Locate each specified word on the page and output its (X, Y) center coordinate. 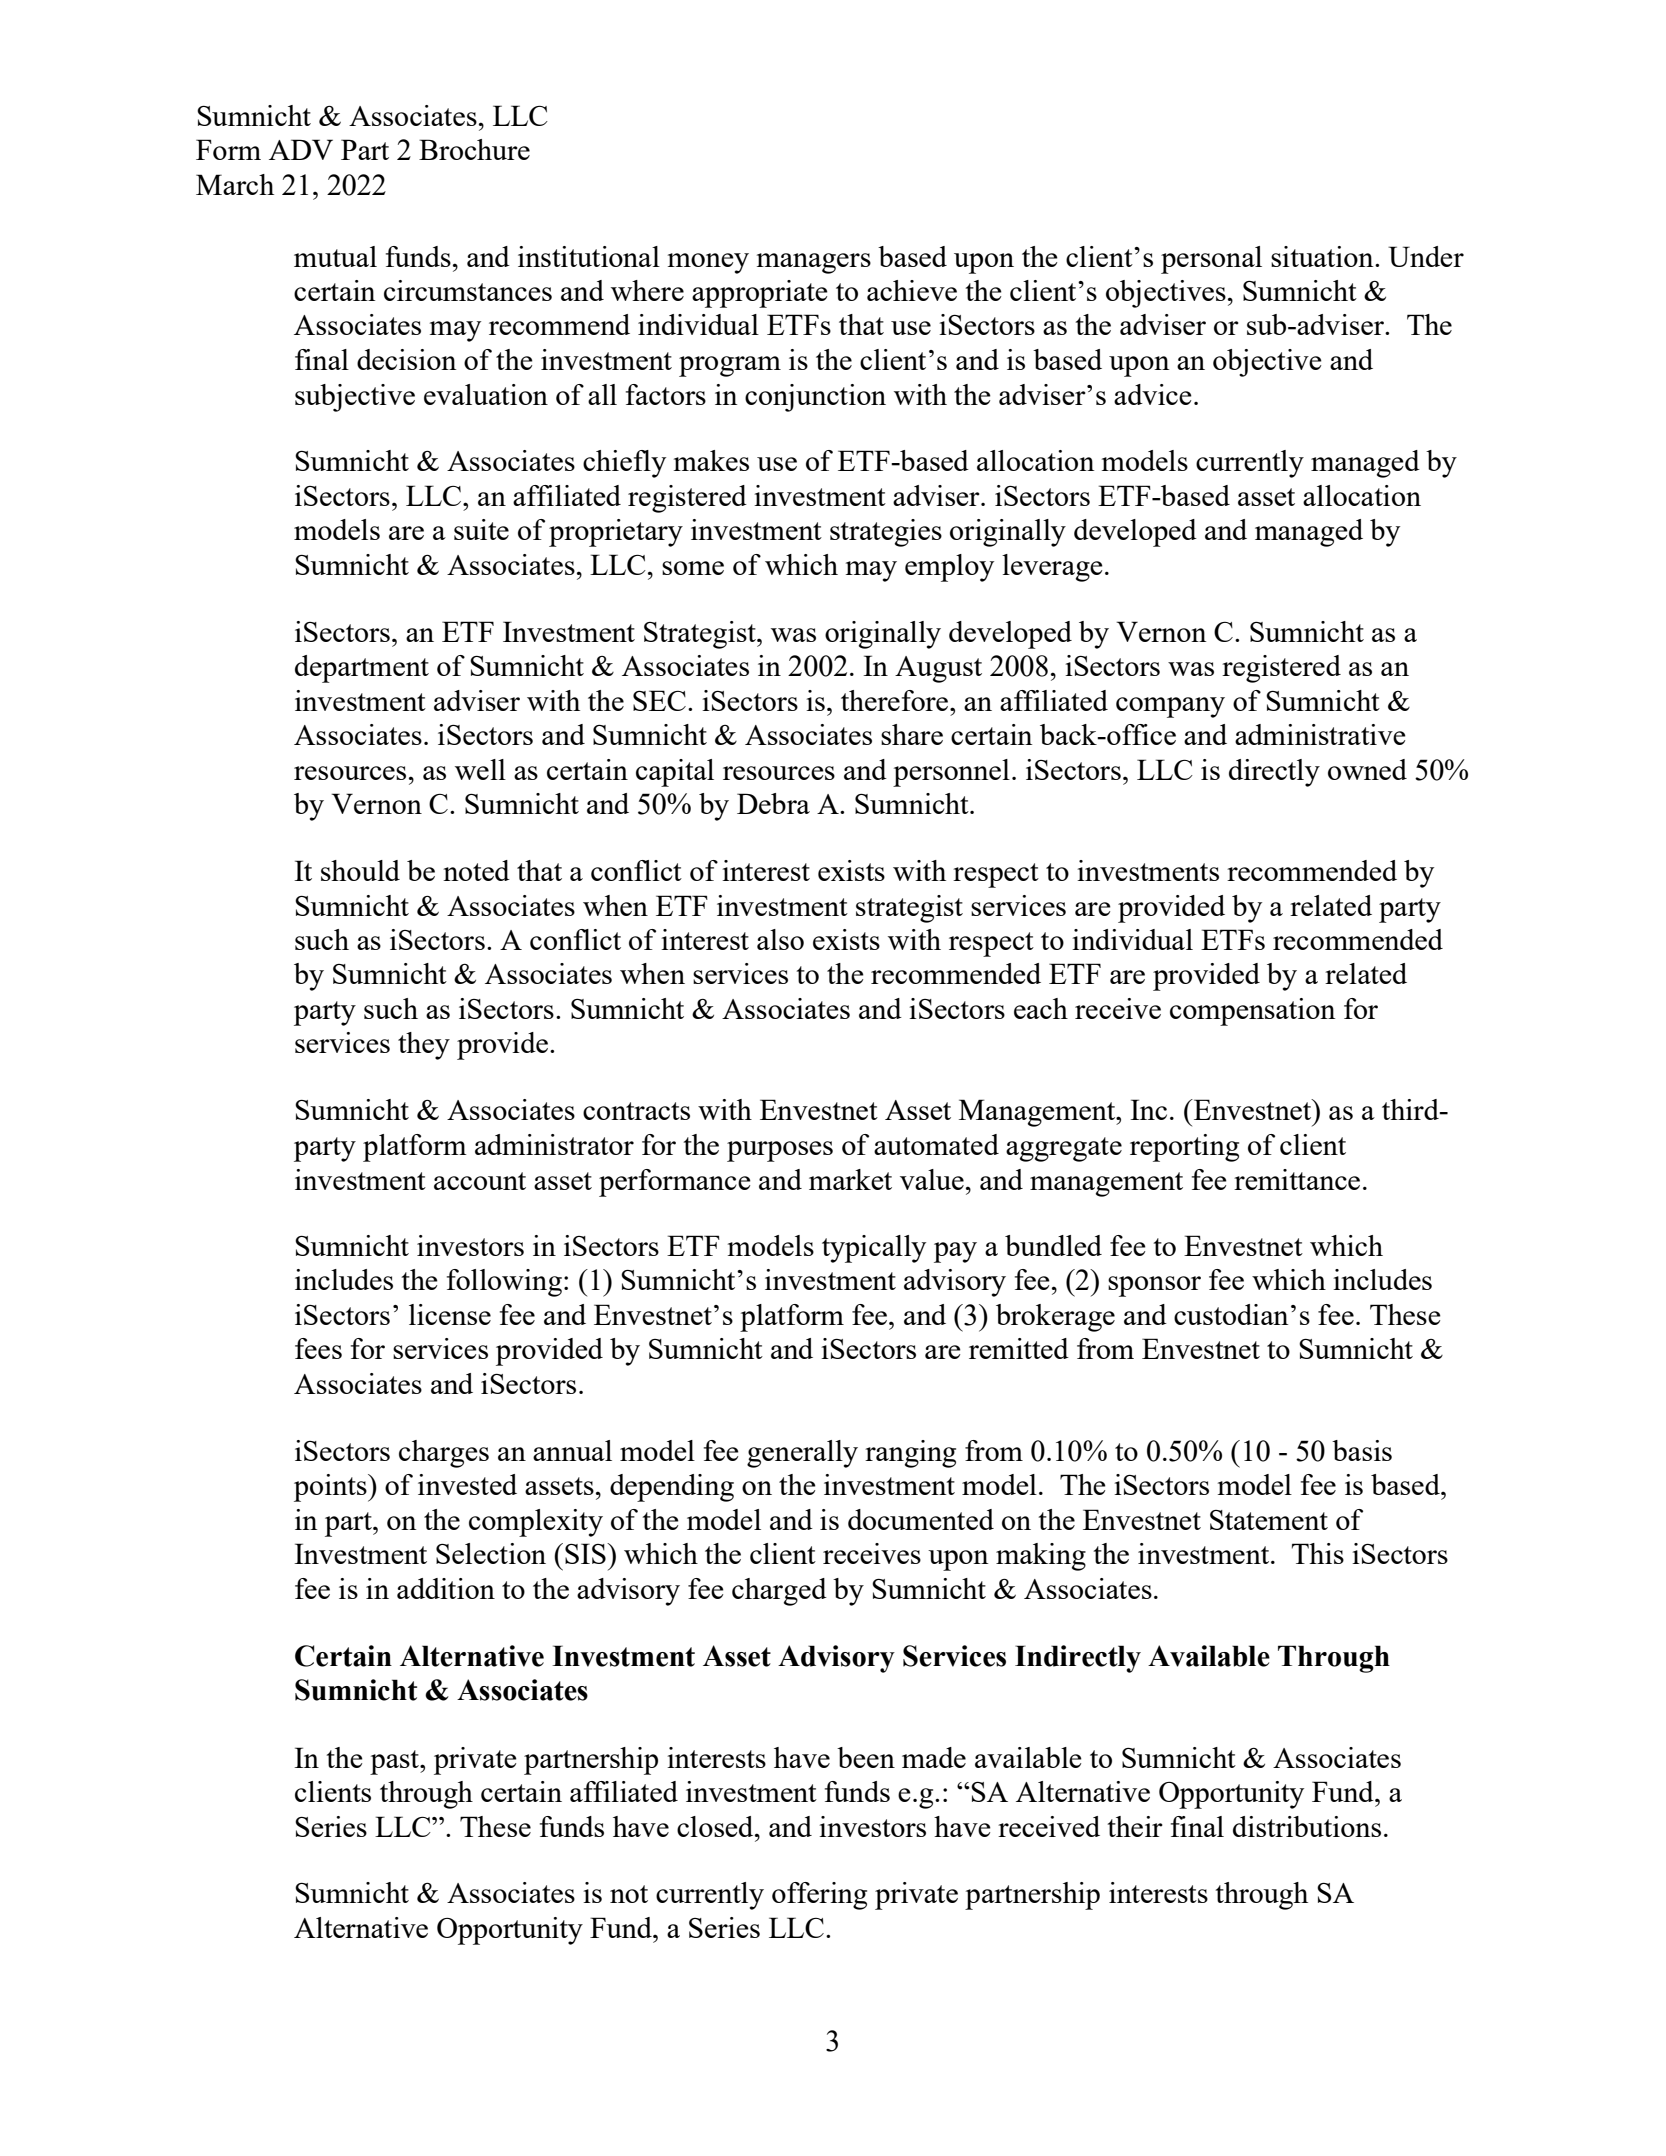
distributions (1307, 1826)
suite (481, 529)
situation (1323, 256)
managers (814, 263)
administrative (1320, 734)
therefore (896, 700)
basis (1362, 1450)
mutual (335, 256)
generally (802, 1454)
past (395, 1762)
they (424, 1046)
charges (444, 1454)
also (780, 939)
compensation (1252, 1012)
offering (819, 1896)
